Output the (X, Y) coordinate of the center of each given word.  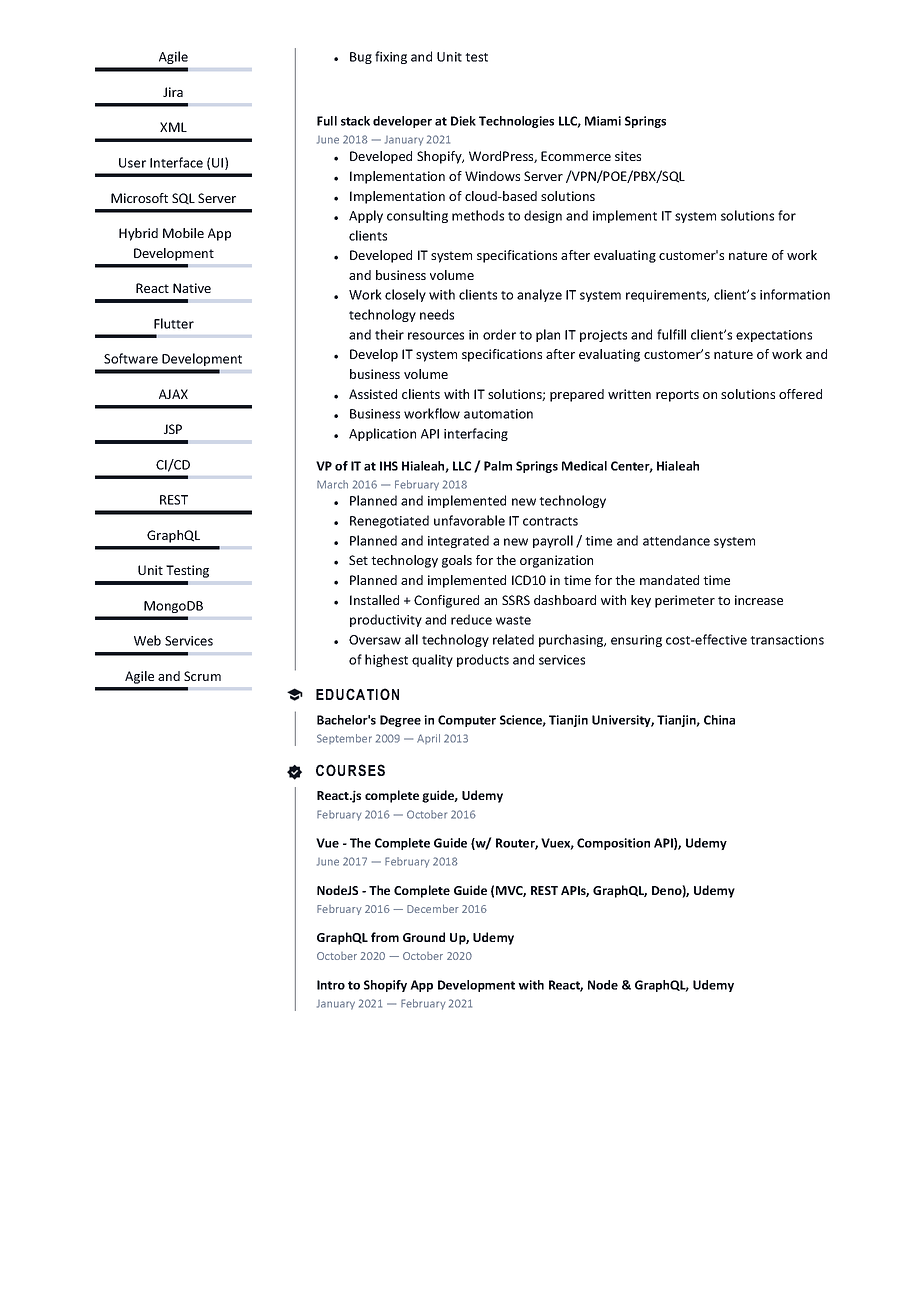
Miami (603, 121)
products (483, 660)
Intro (331, 985)
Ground (424, 937)
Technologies (516, 122)
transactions (787, 640)
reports (677, 396)
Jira (173, 92)
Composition (613, 844)
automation (498, 414)
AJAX (173, 394)
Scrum (202, 676)
